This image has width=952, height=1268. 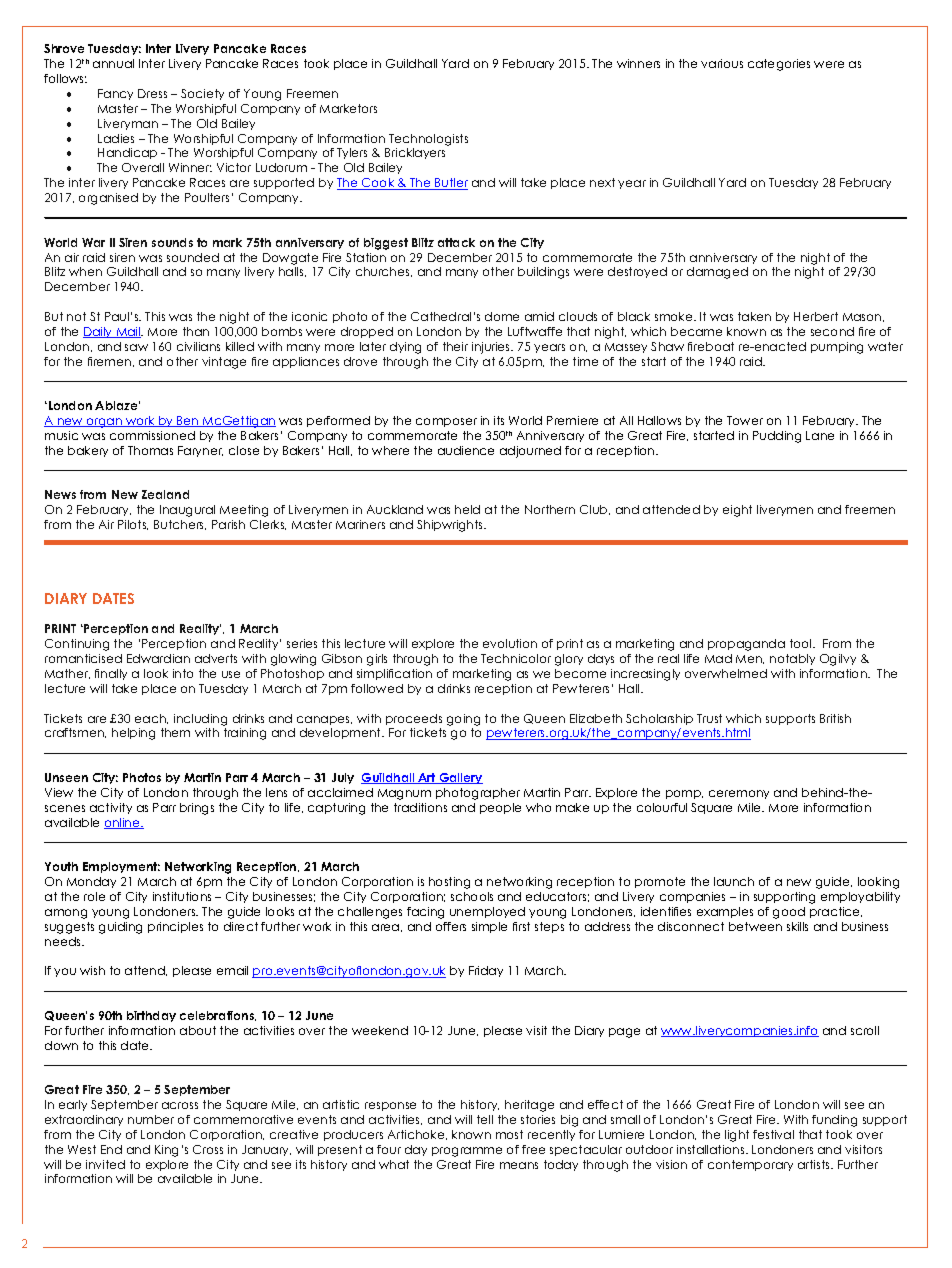 What do you see at coordinates (428, 140) in the image?
I see `Technologists` at bounding box center [428, 140].
